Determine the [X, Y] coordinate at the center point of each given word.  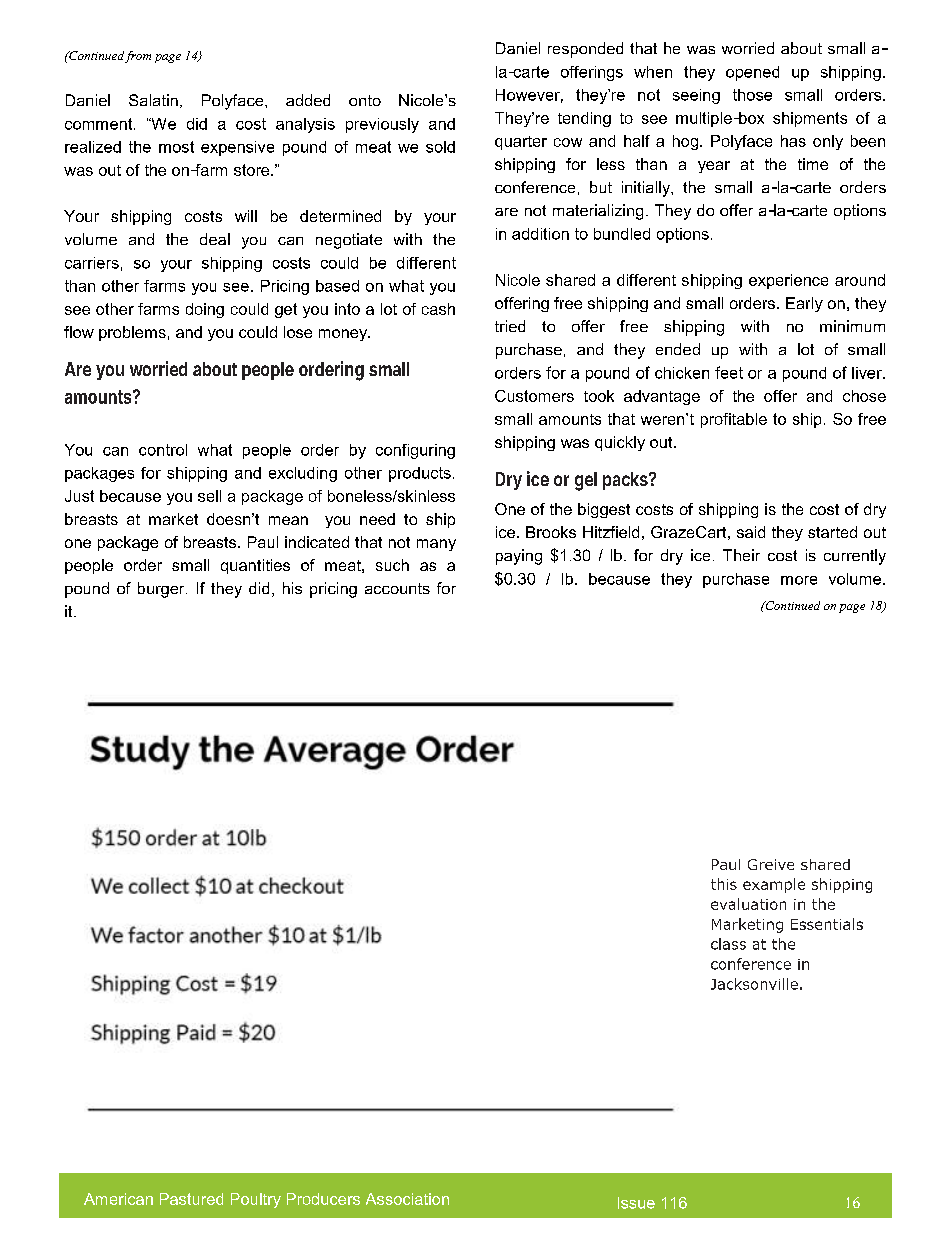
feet [729, 372]
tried [510, 326]
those [752, 95]
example [774, 885]
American [118, 1199]
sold [440, 147]
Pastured [191, 1199]
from [138, 57]
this [724, 884]
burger [162, 590]
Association [407, 1199]
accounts [397, 588]
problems [132, 333]
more [799, 580]
